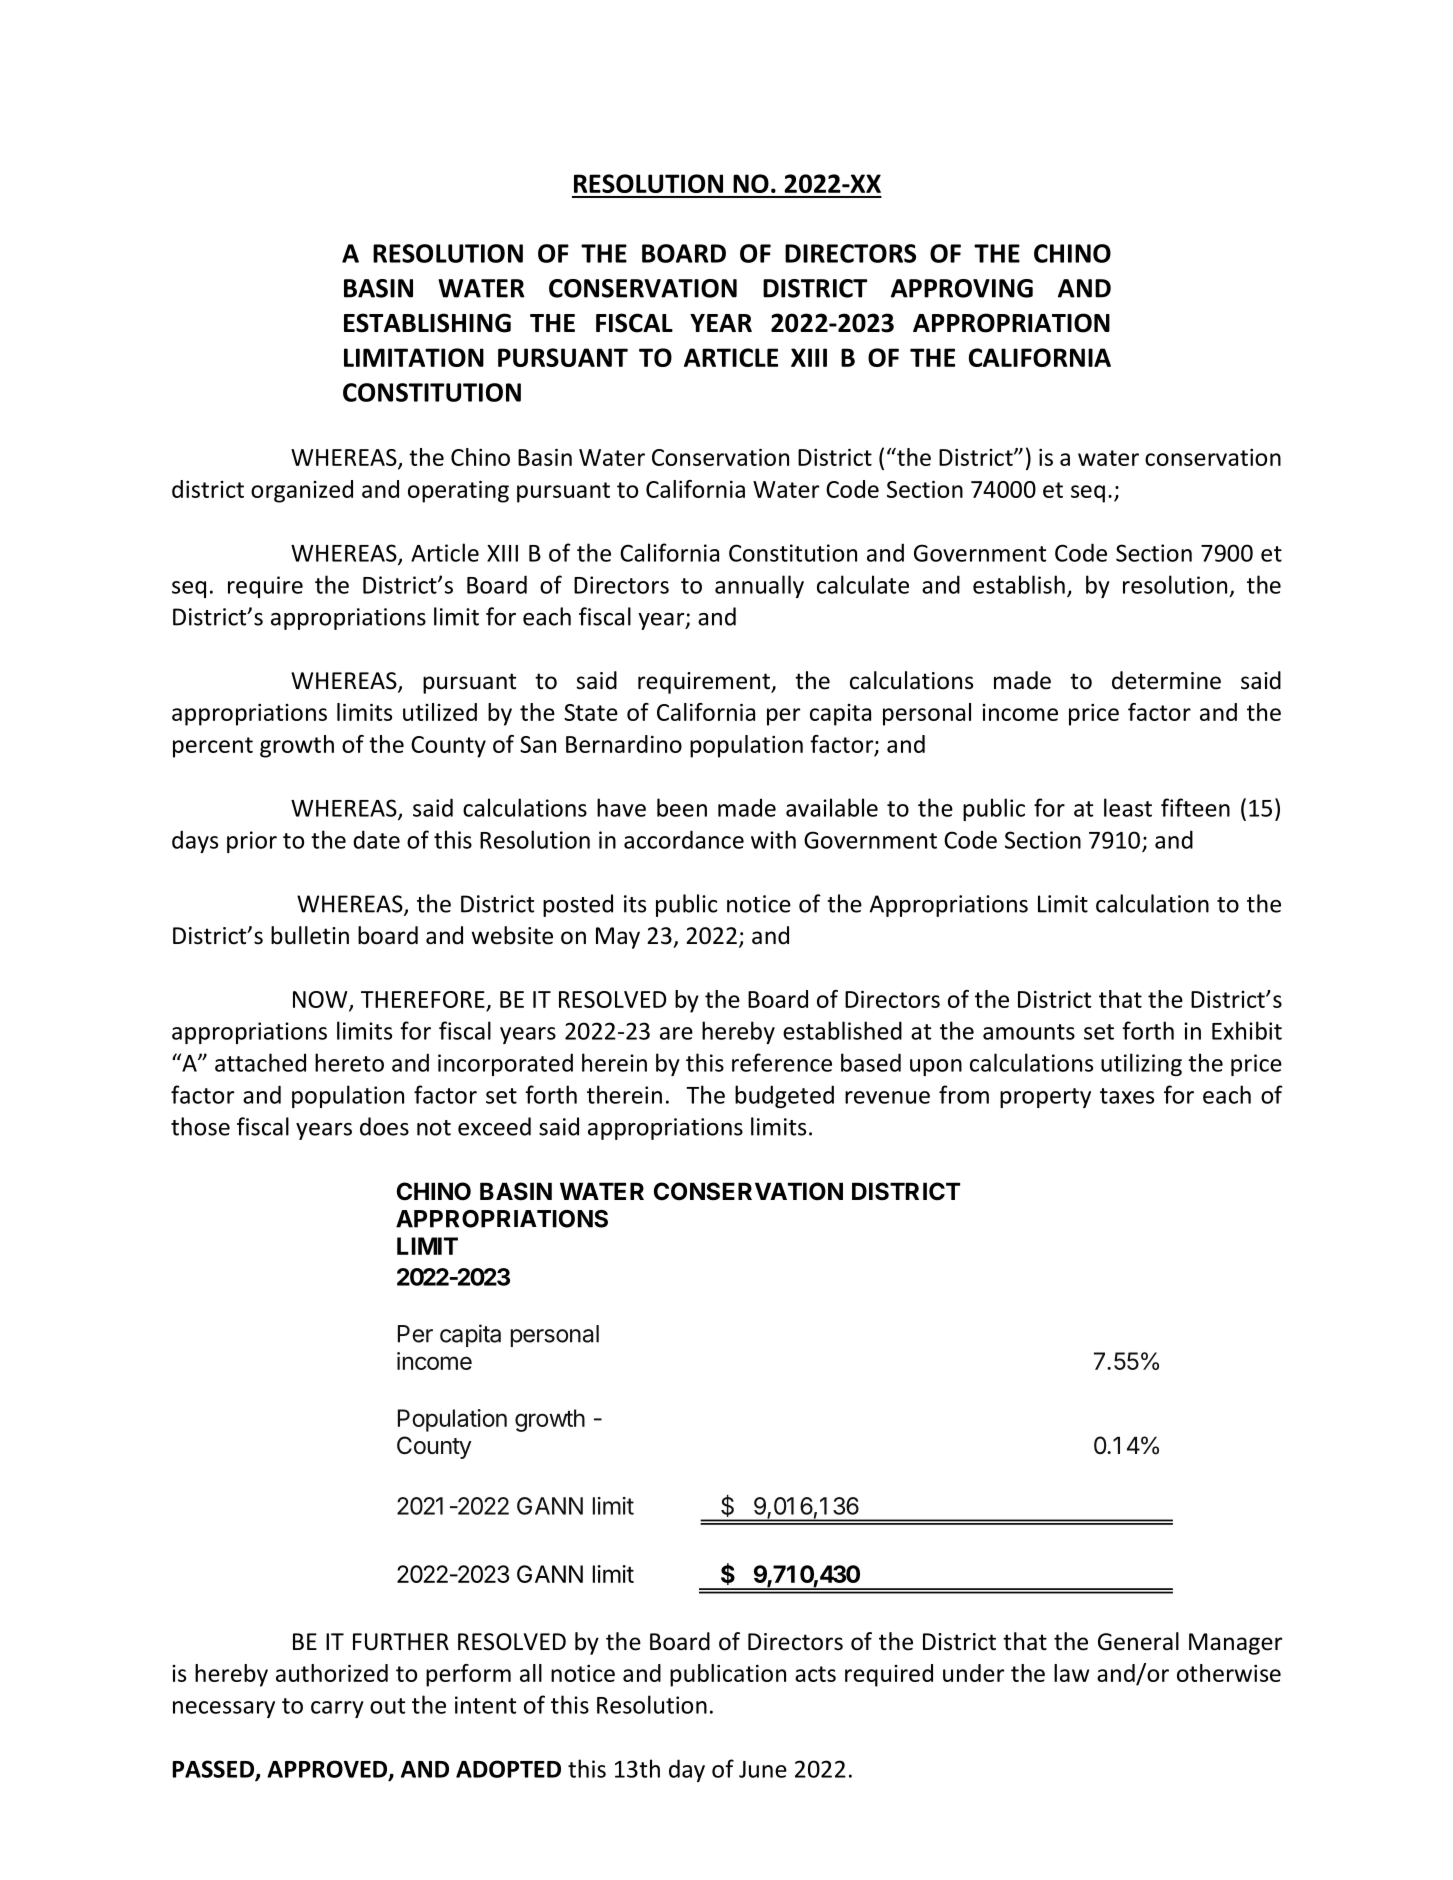  I want to click on calculate, so click(863, 584).
